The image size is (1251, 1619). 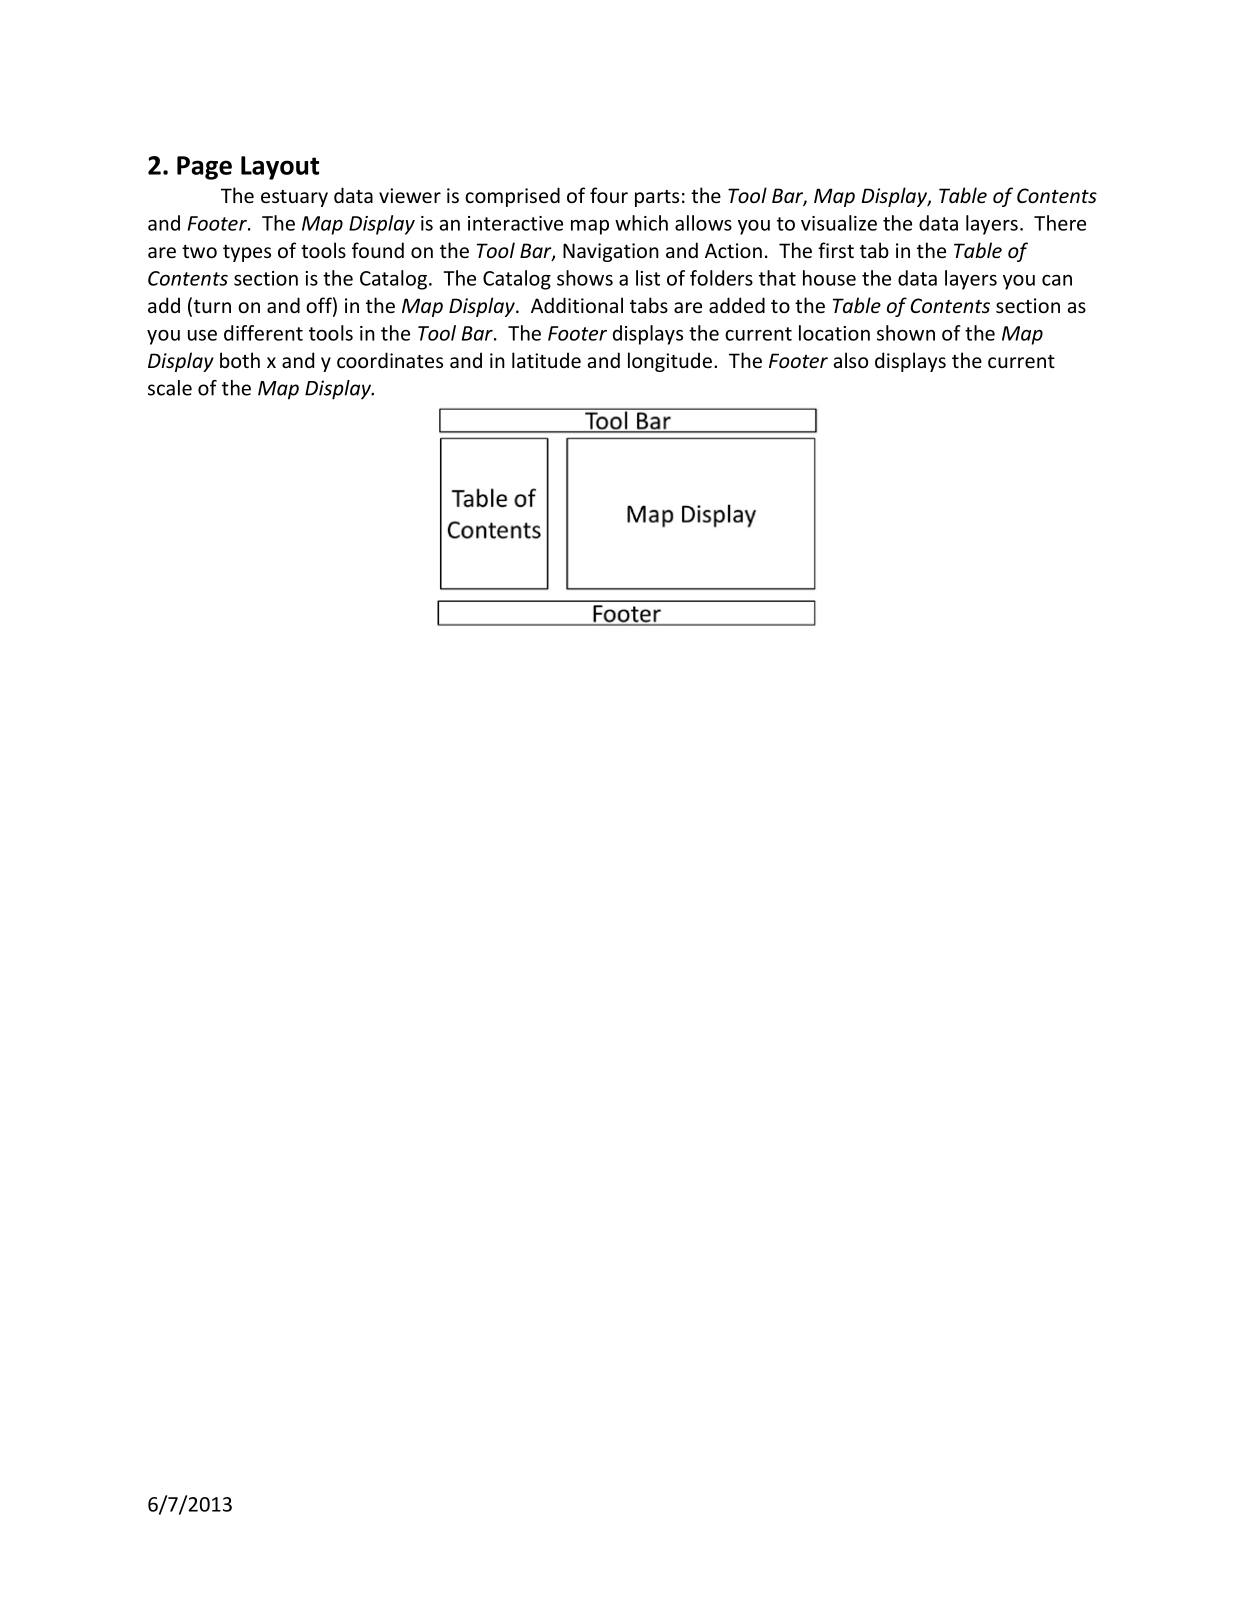 I want to click on four, so click(x=609, y=195).
